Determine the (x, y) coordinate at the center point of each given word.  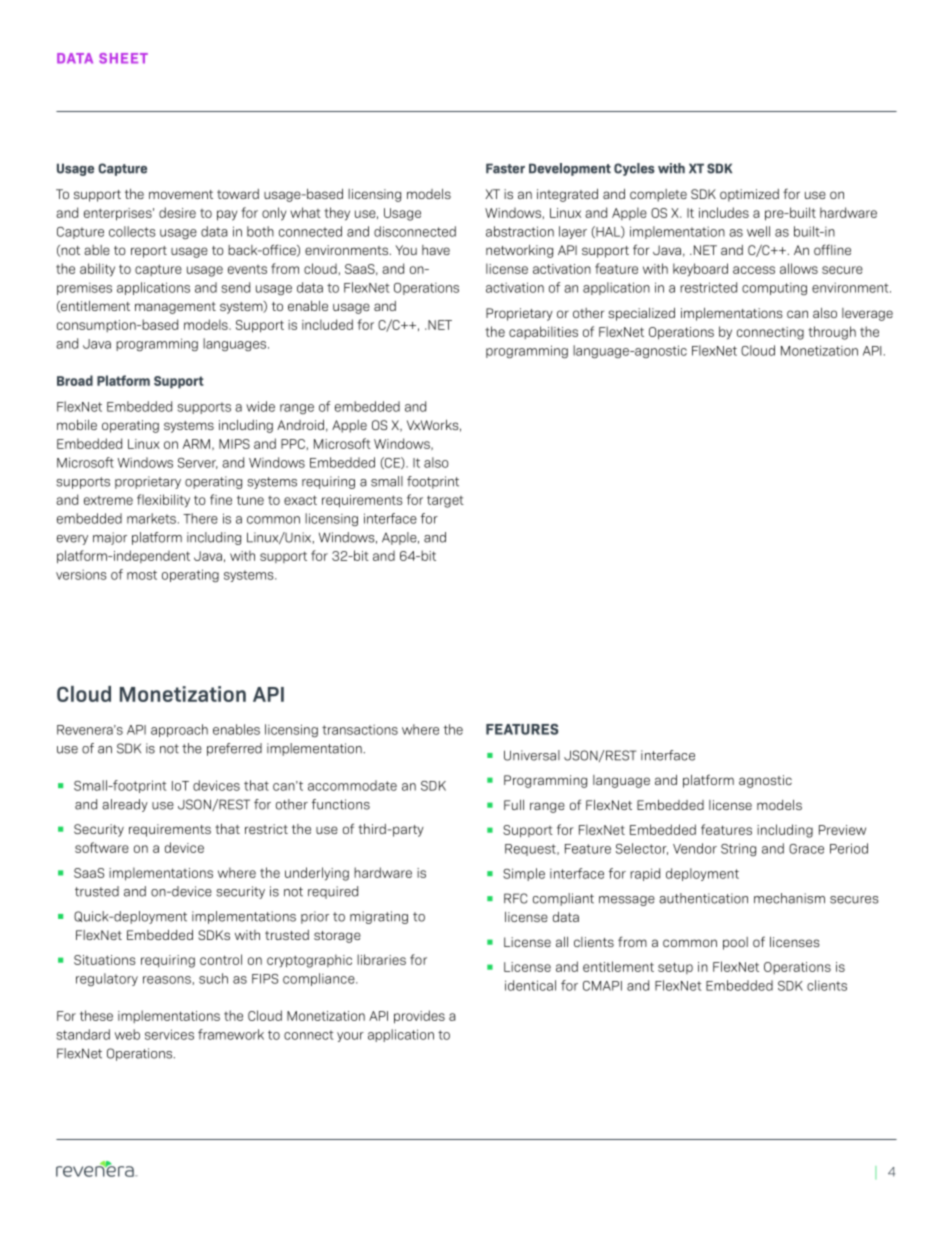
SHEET (123, 58)
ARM (196, 444)
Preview (842, 830)
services (169, 1034)
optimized (749, 195)
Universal (532, 755)
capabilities (543, 332)
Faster (505, 168)
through (832, 333)
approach (179, 730)
